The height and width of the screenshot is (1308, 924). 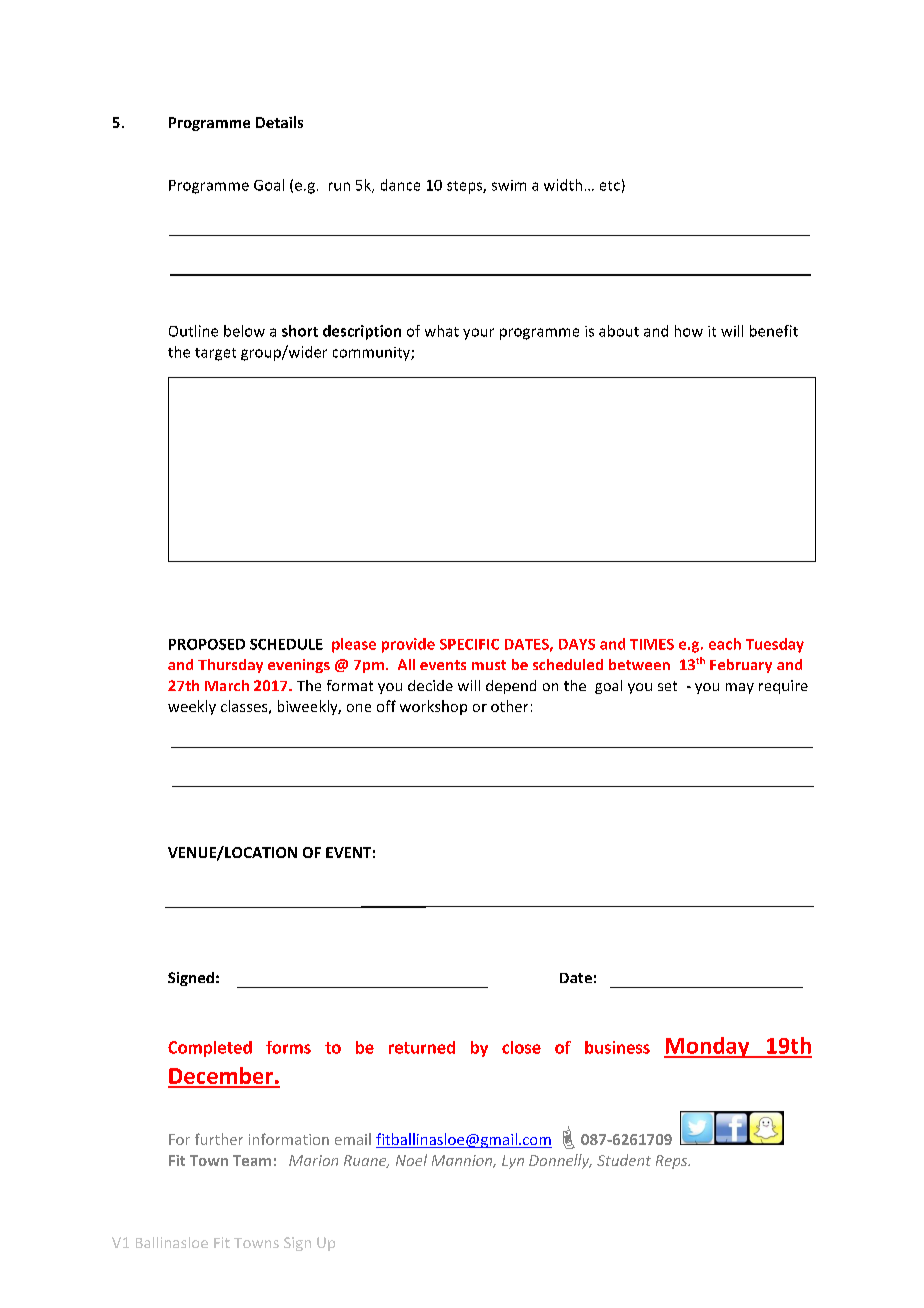 What do you see at coordinates (610, 186) in the screenshot?
I see `etc` at bounding box center [610, 186].
